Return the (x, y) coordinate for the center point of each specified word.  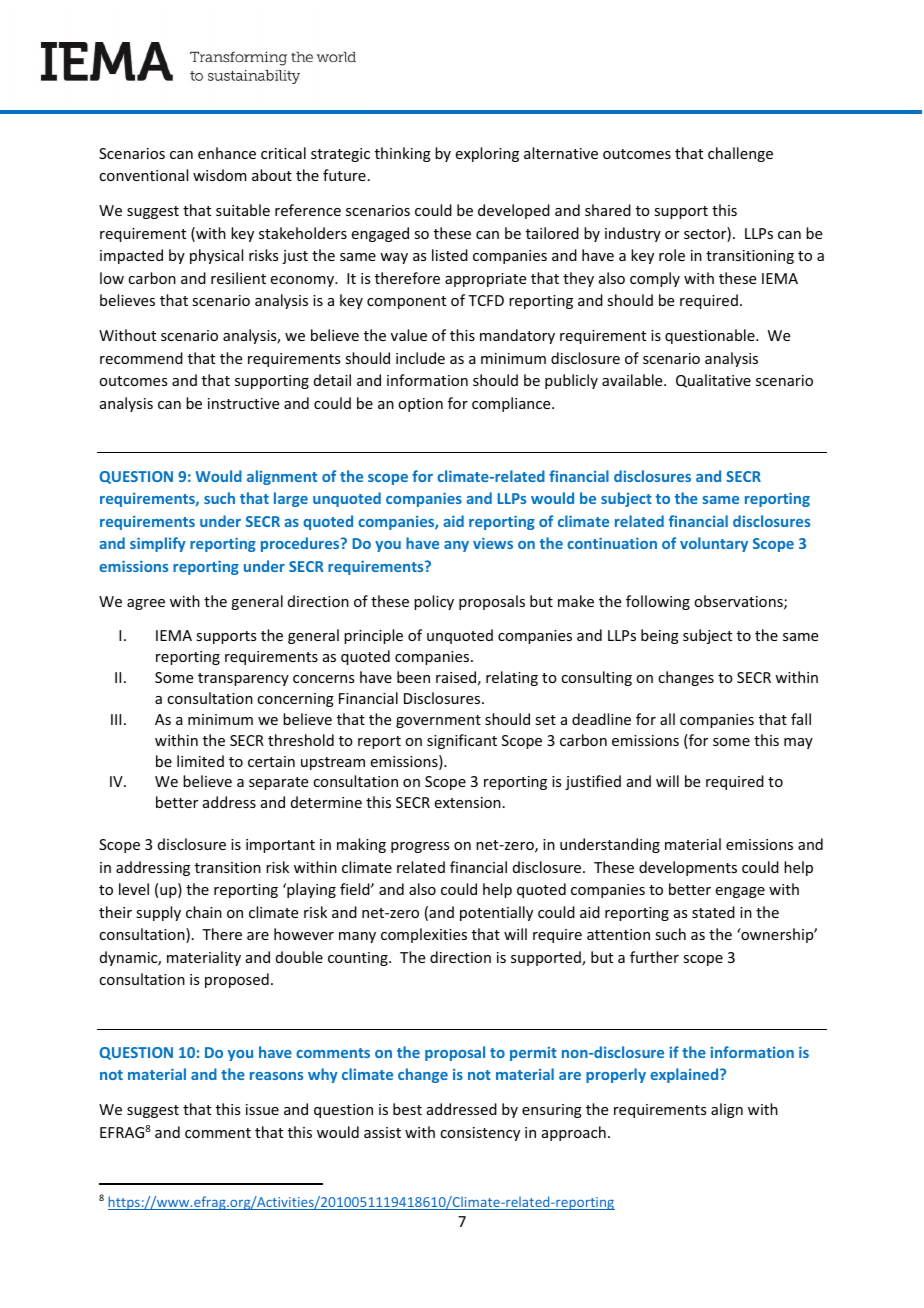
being (660, 636)
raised (456, 677)
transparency (243, 679)
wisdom (220, 175)
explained (685, 1075)
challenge (740, 154)
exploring (487, 154)
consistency (480, 1134)
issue (262, 1109)
